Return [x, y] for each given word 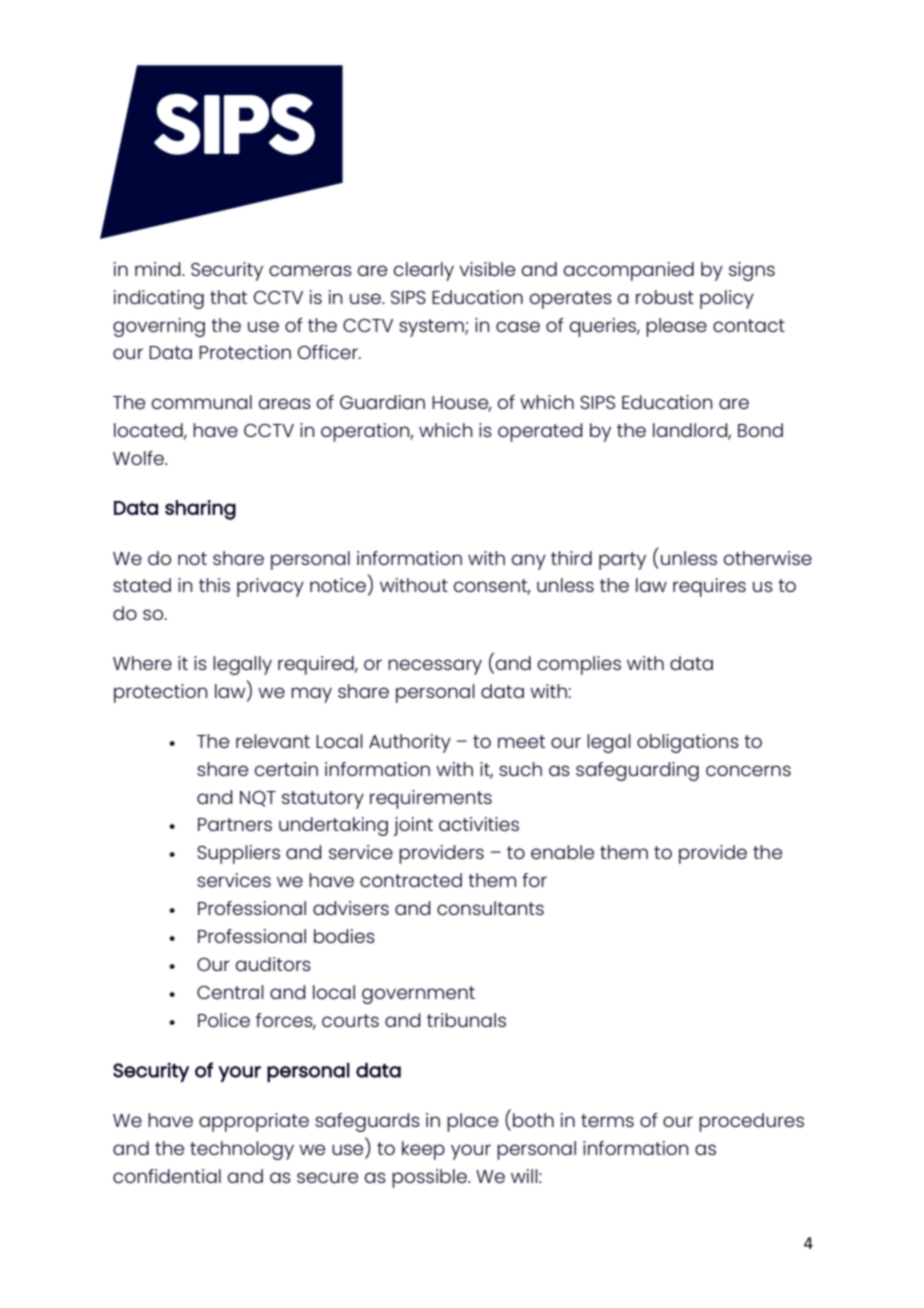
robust [665, 297]
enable [562, 852]
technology [242, 1150]
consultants [490, 908]
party [622, 561]
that [228, 297]
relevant [273, 741]
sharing [200, 510]
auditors [273, 964]
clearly [424, 271]
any [529, 562]
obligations [688, 743]
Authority [410, 743]
